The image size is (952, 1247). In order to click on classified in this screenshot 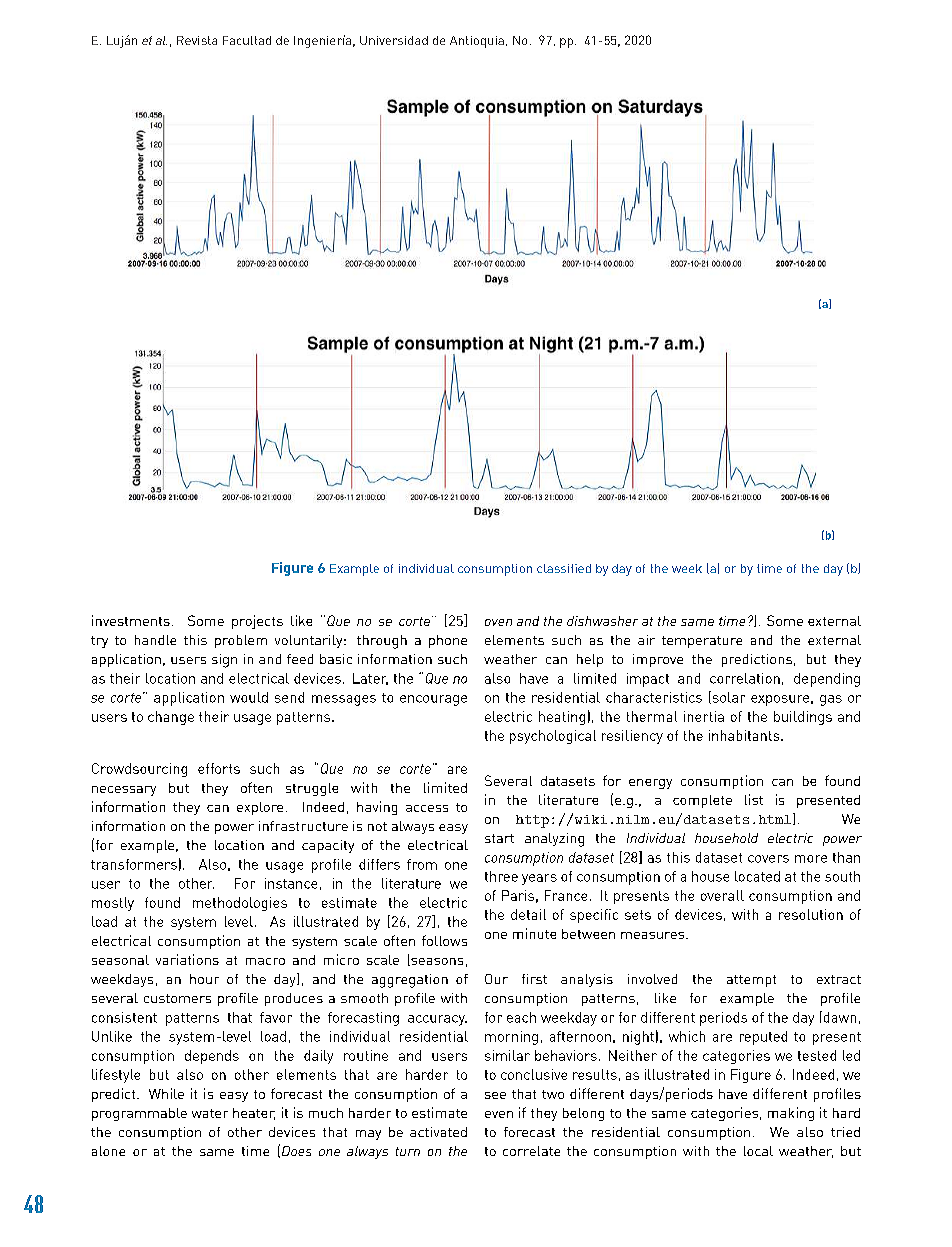, I will do `click(564, 568)`.
